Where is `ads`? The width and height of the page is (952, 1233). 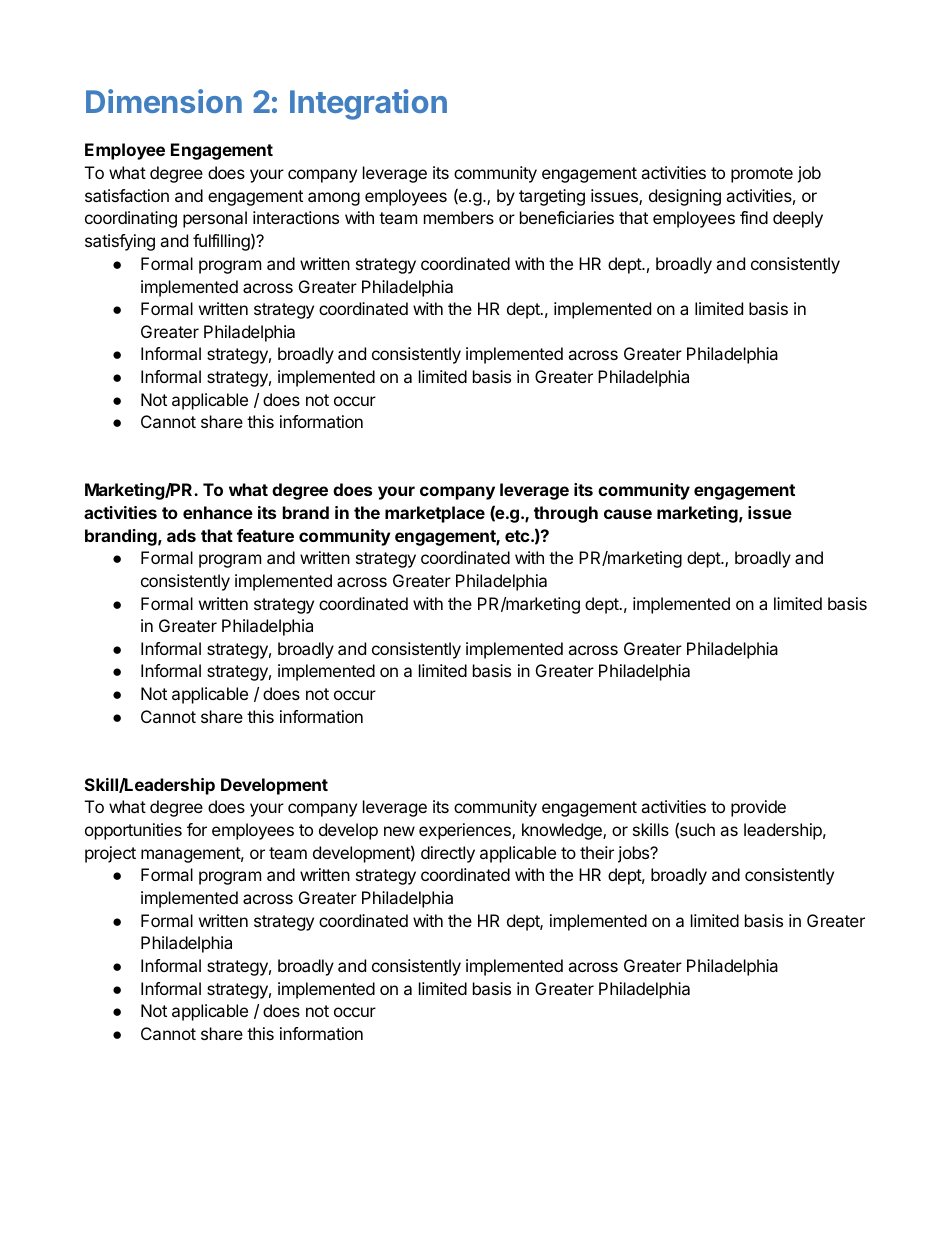 ads is located at coordinates (181, 535).
